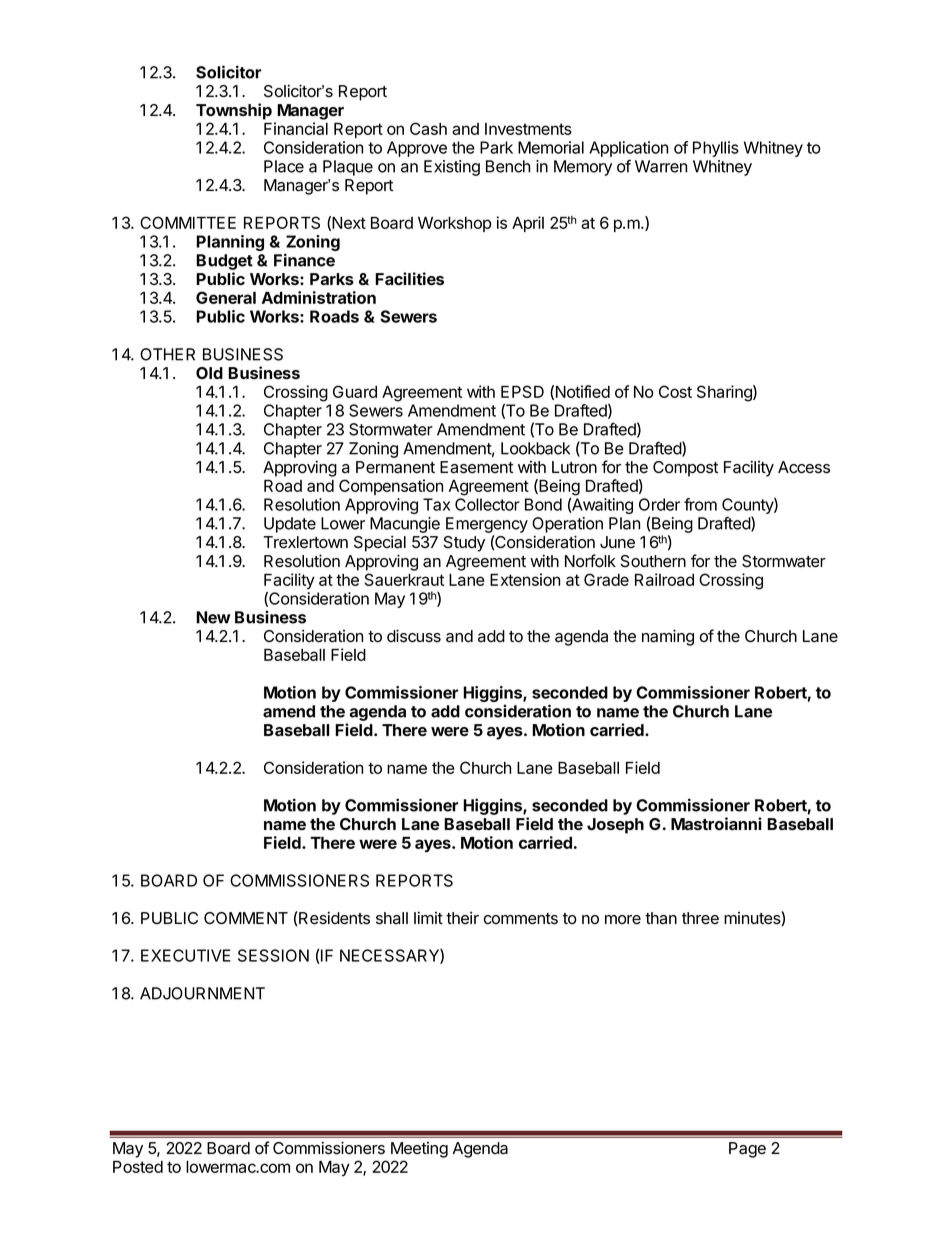 This page has height=1233, width=952. I want to click on Phyllis, so click(716, 149).
